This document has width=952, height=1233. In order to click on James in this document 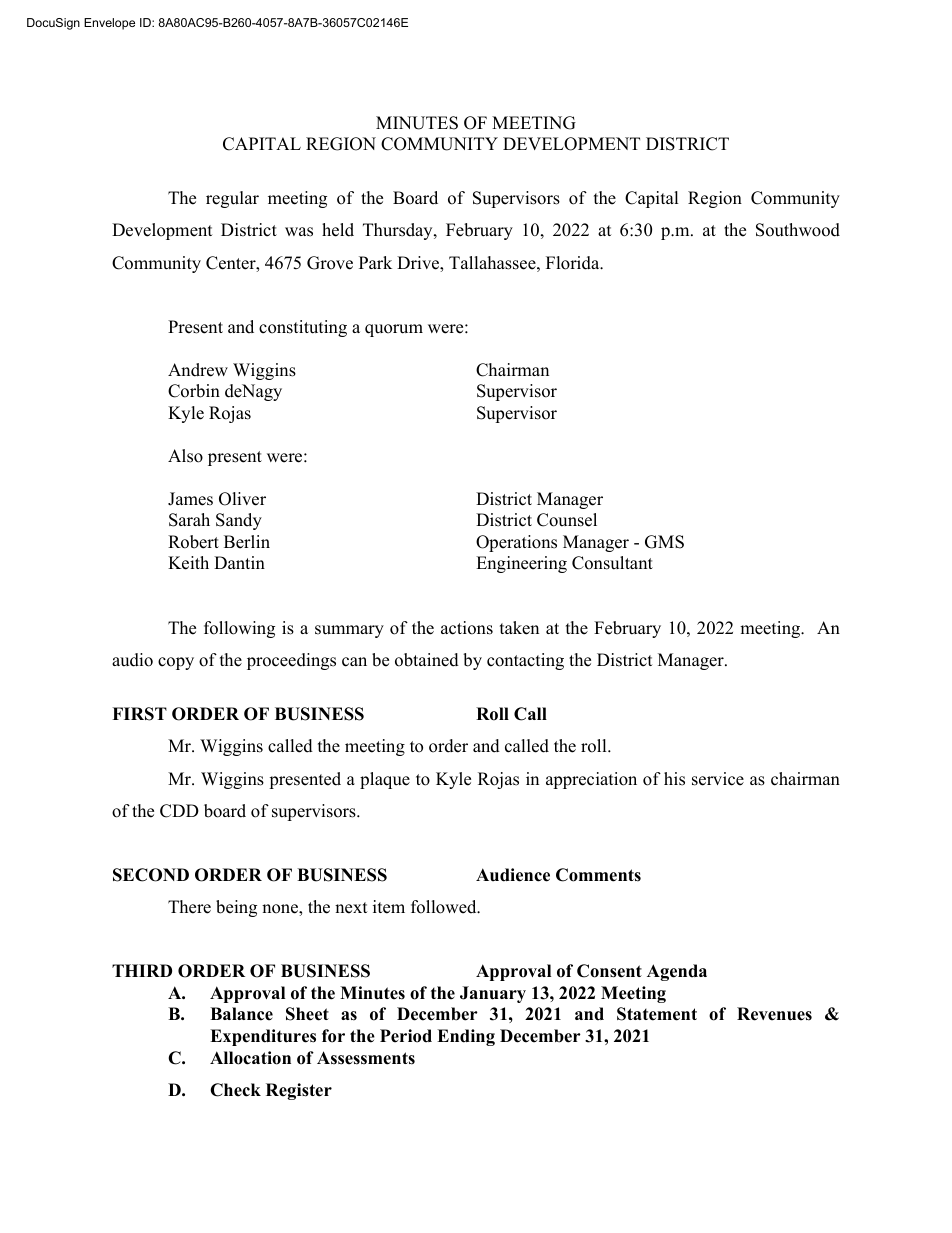, I will do `click(190, 499)`.
